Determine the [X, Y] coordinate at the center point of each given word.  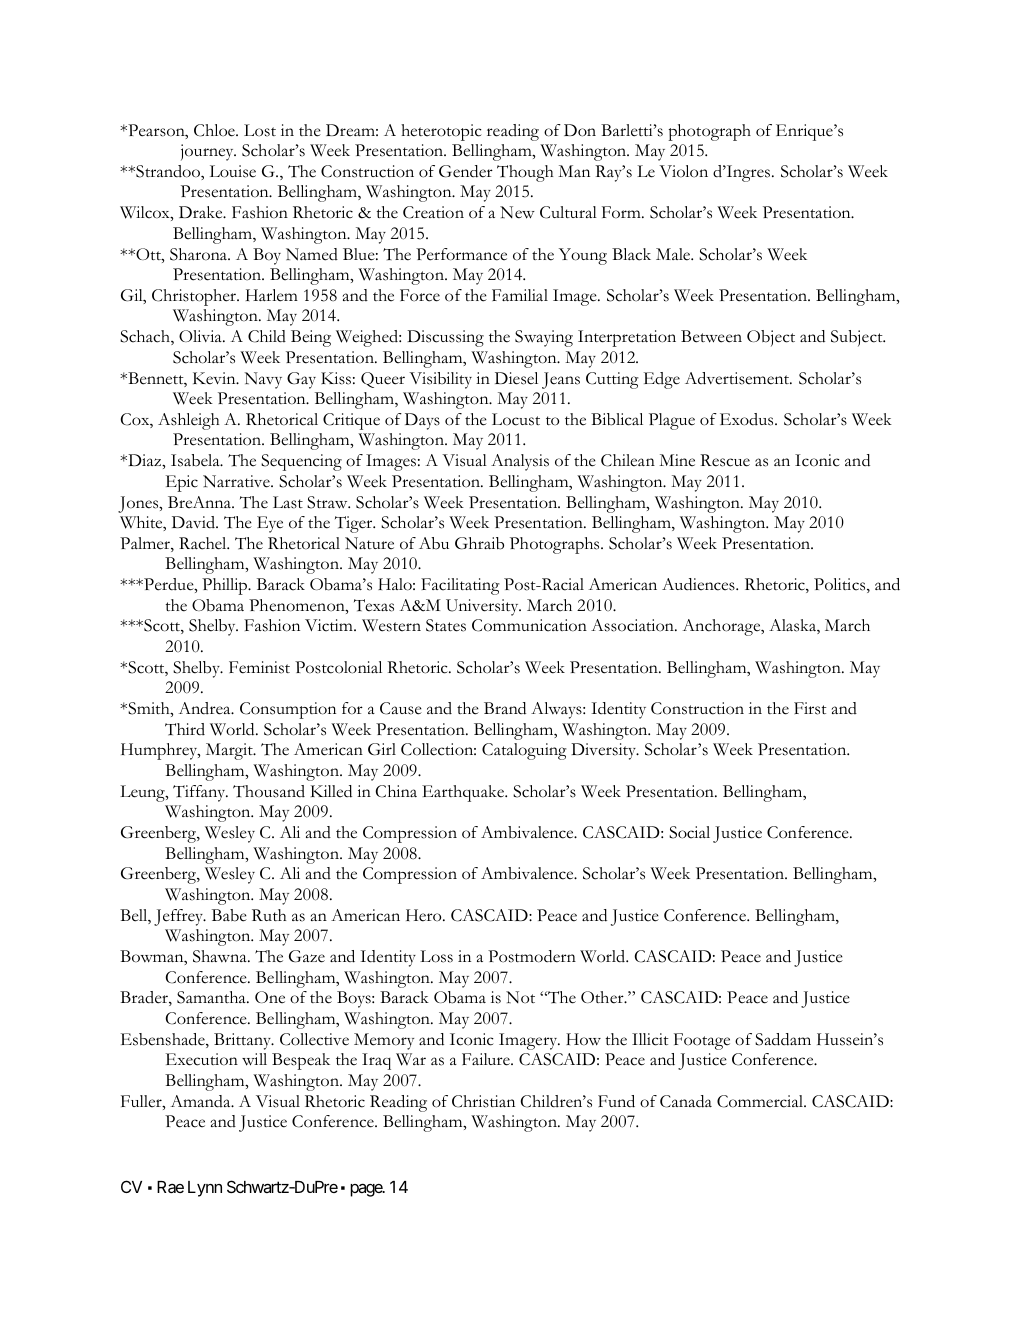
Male [674, 254]
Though [525, 173]
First [810, 708]
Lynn [205, 1189]
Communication [529, 625]
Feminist [259, 667]
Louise [233, 171]
